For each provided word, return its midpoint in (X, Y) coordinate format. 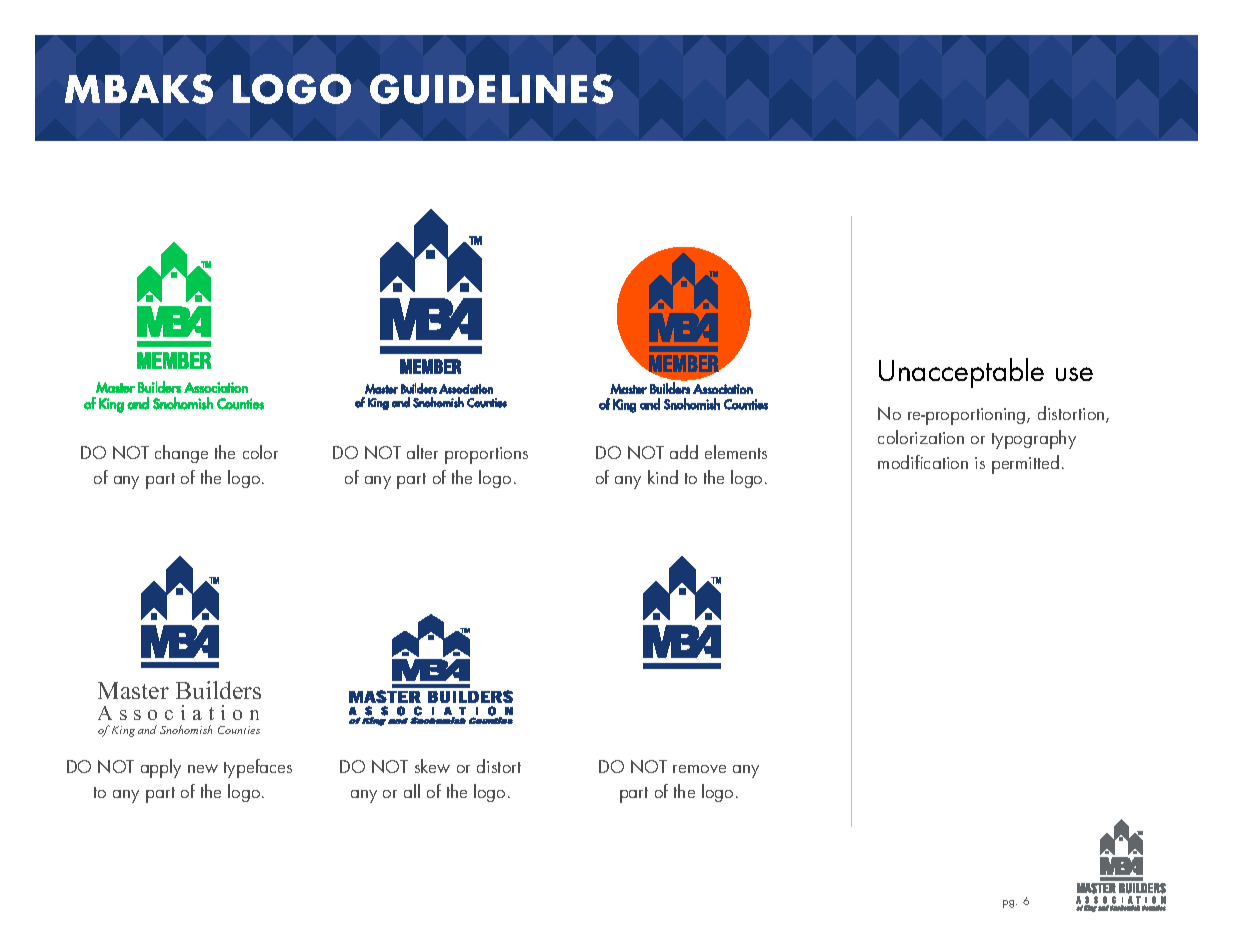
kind (663, 477)
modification (923, 462)
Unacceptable (961, 373)
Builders (218, 690)
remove (699, 769)
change (181, 454)
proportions (486, 455)
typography (1034, 439)
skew (432, 766)
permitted (1025, 464)
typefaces (258, 768)
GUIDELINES (491, 89)
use (1074, 374)
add (684, 452)
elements (736, 452)
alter (422, 452)
